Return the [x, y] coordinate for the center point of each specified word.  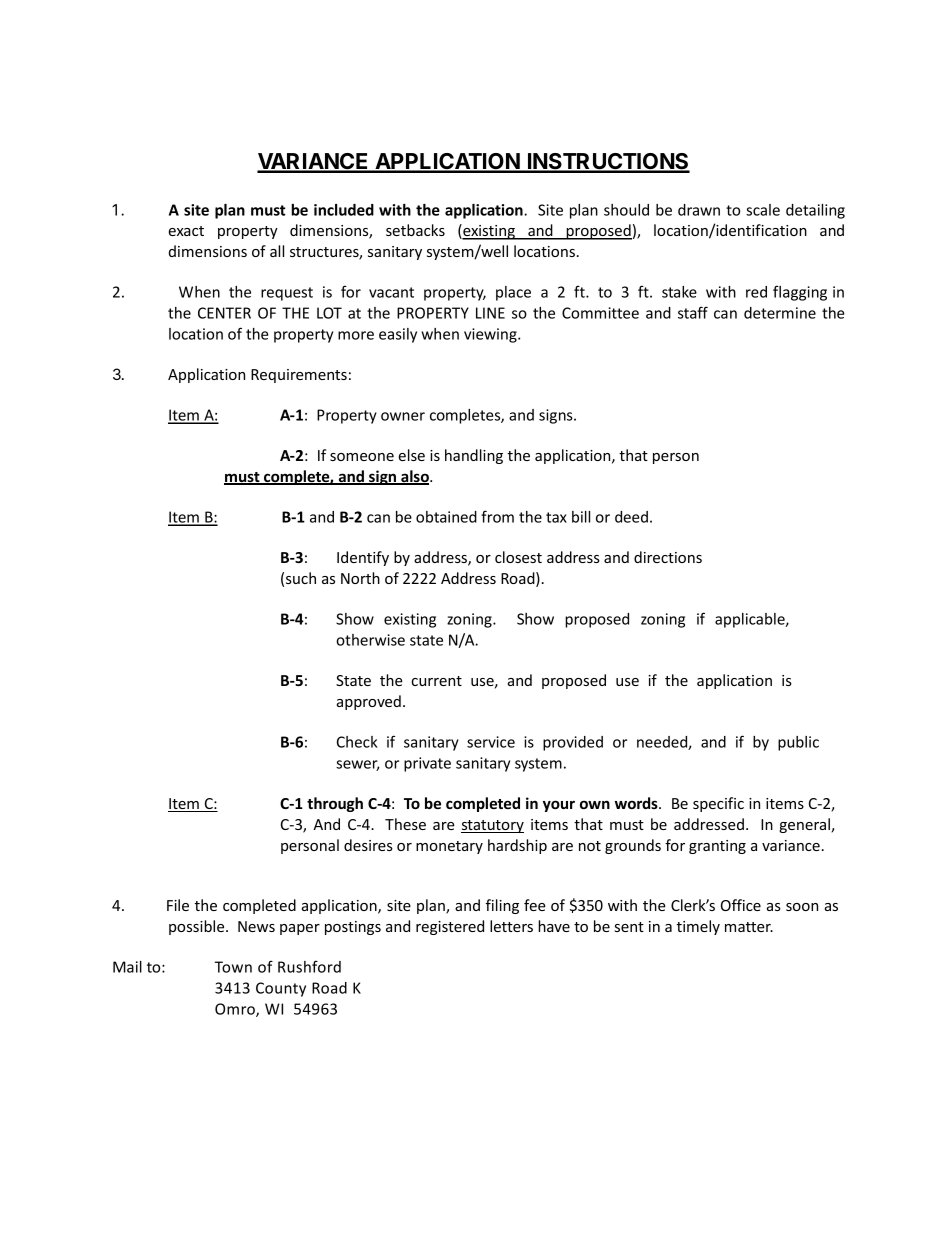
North [360, 578]
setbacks [415, 230]
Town [233, 967]
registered [450, 927]
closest [518, 557]
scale [763, 210]
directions [668, 557]
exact [186, 231]
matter [749, 927]
